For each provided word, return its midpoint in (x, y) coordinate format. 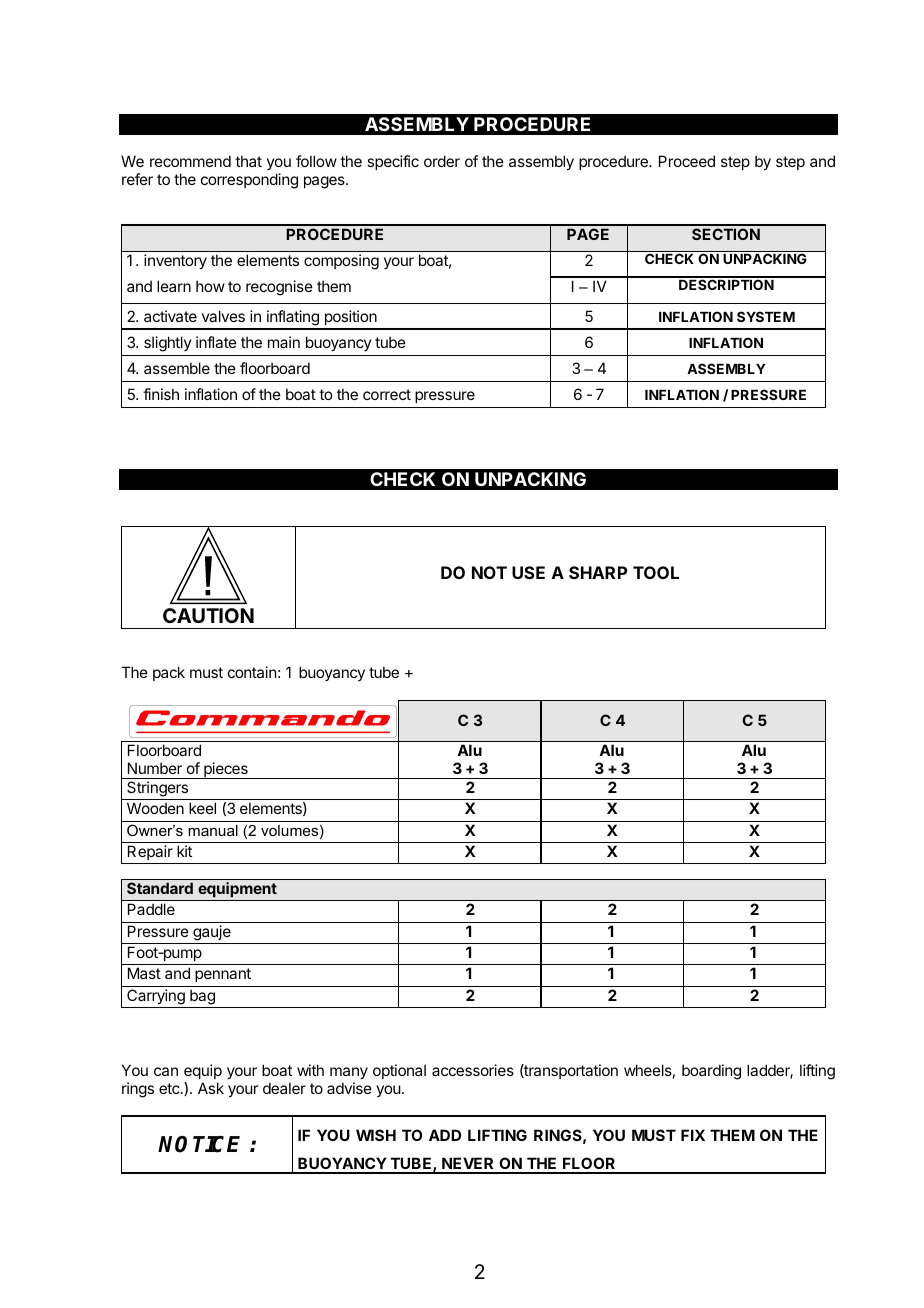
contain (252, 672)
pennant (223, 975)
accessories (473, 1070)
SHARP (598, 572)
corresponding (249, 181)
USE (528, 572)
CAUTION (208, 615)
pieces (226, 770)
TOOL (656, 572)
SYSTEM (766, 316)
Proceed (687, 161)
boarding (711, 1072)
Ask (211, 1088)
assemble (177, 368)
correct (387, 394)
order (442, 161)
